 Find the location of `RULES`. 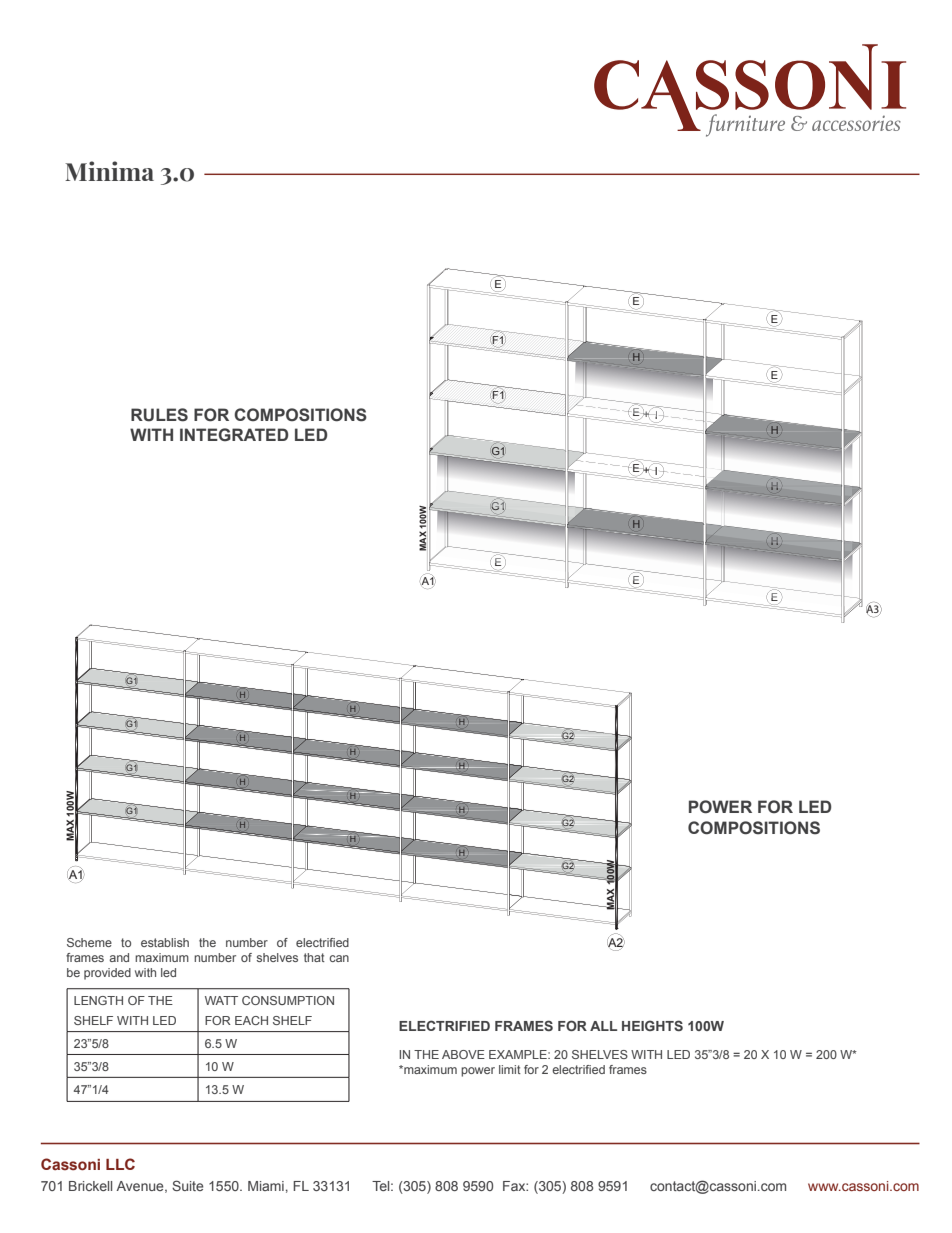

RULES is located at coordinates (159, 415).
